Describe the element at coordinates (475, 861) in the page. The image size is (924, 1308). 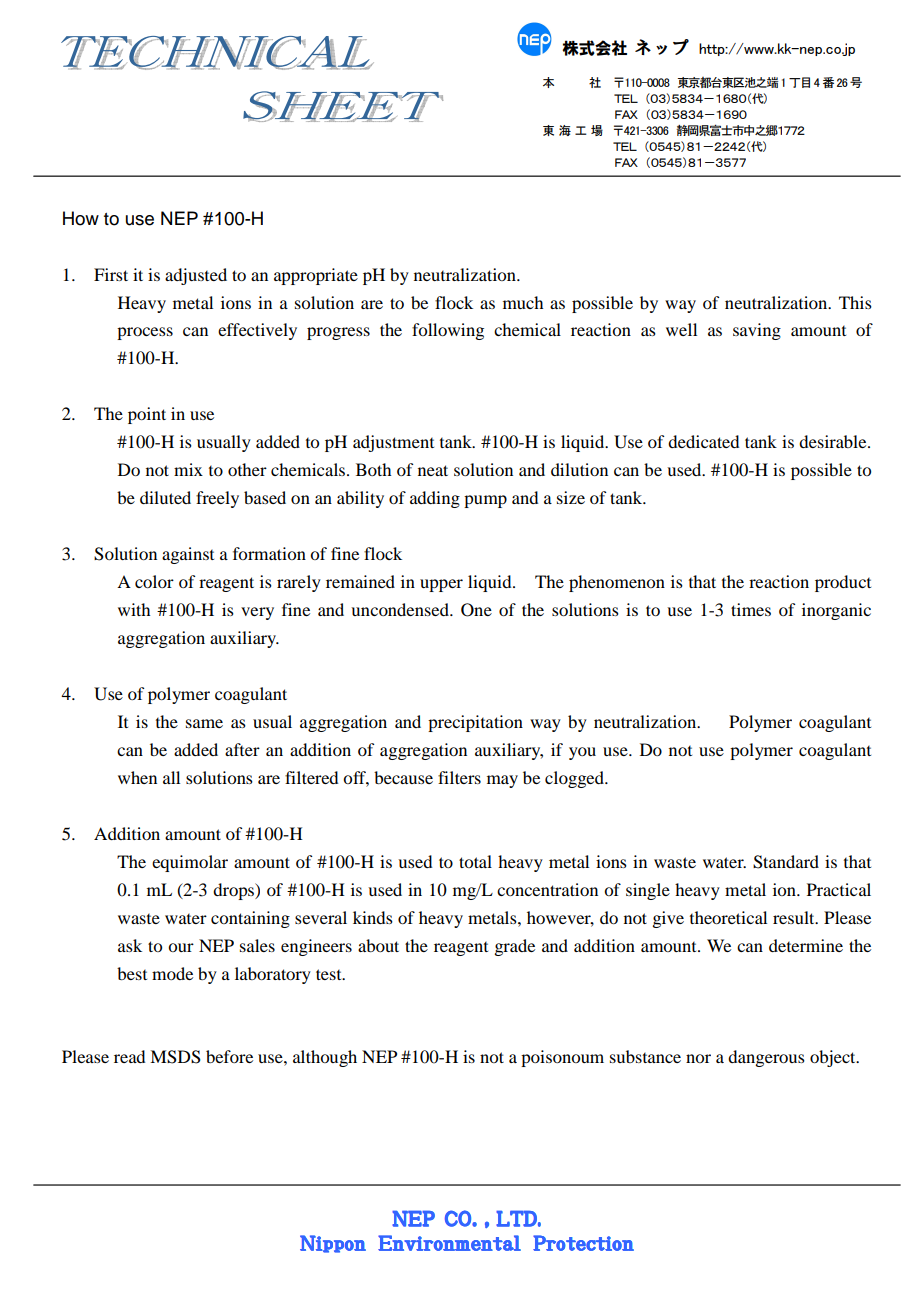
I see `total` at that location.
